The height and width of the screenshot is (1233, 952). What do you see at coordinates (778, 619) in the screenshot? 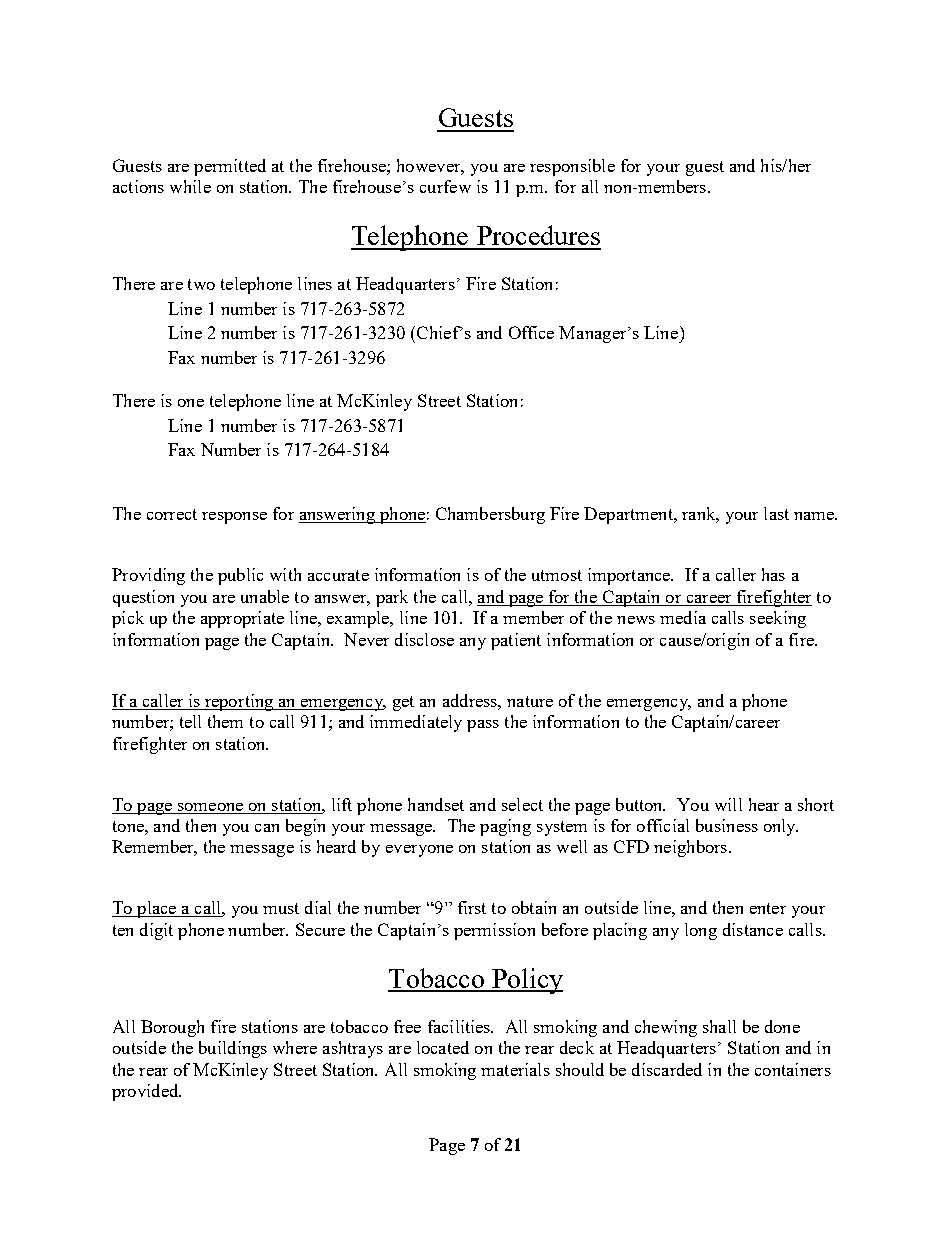
I see `seeking` at bounding box center [778, 619].
